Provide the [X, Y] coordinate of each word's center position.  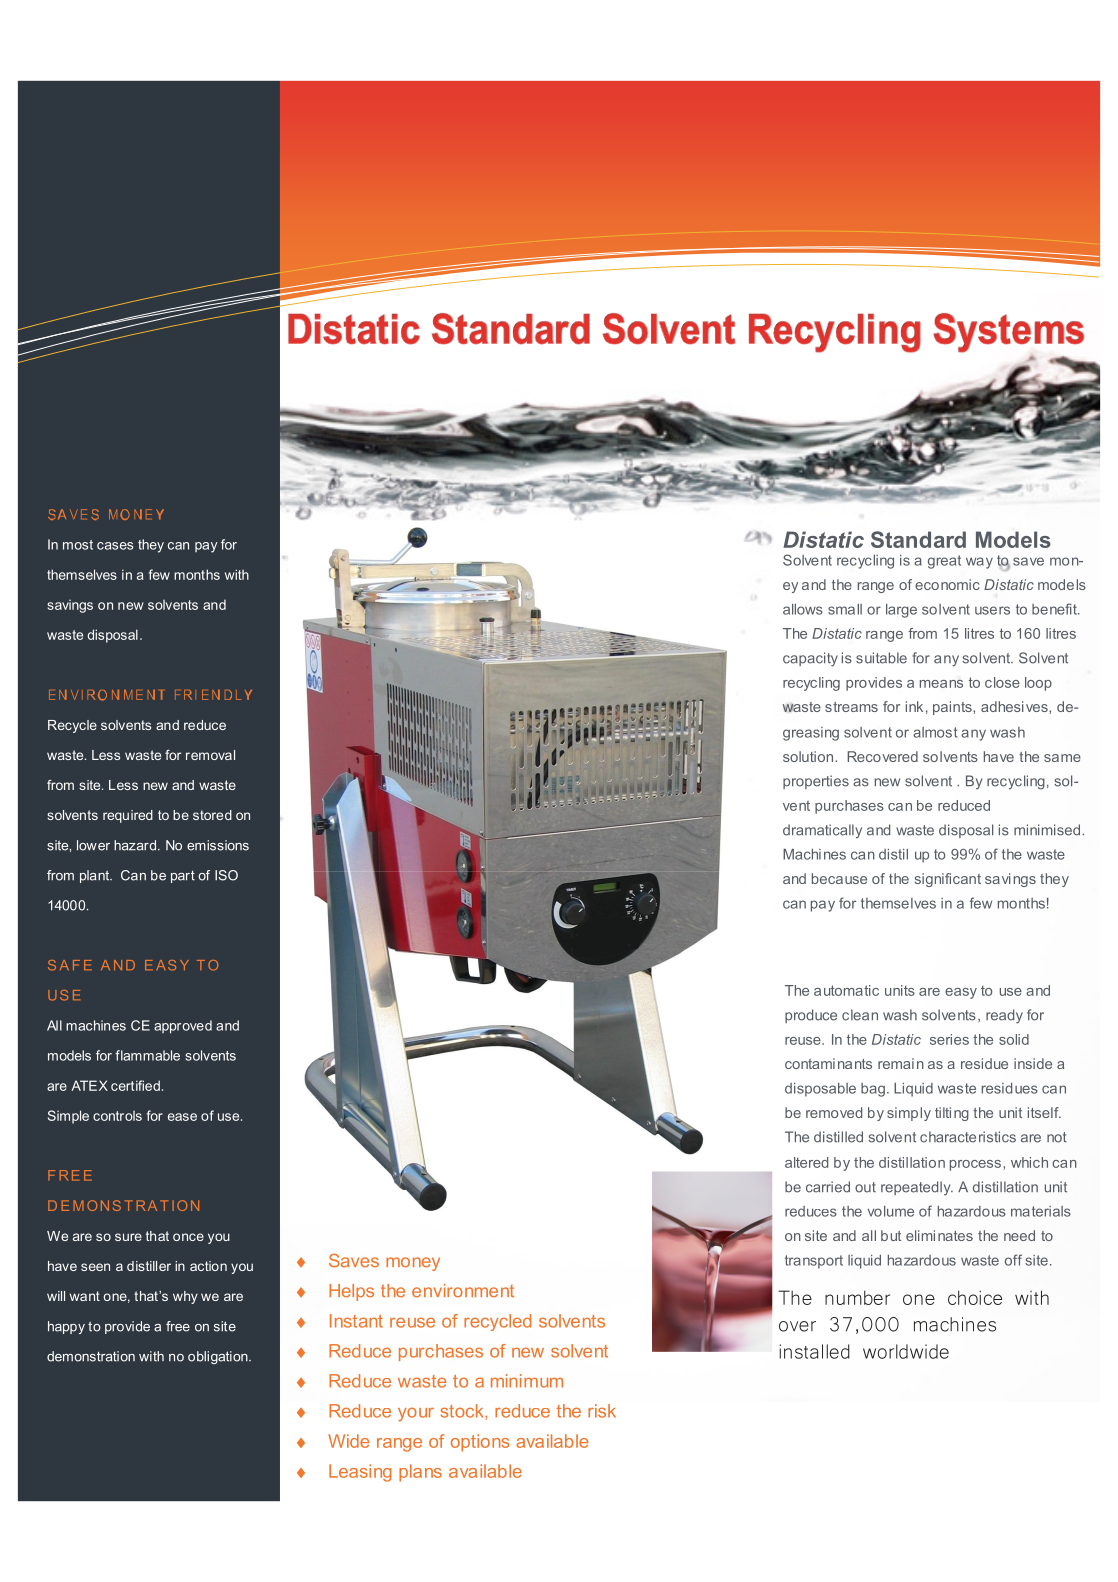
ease [182, 1117]
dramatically [822, 831]
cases [115, 546]
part [183, 877]
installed [814, 1351]
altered [806, 1162]
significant [948, 880]
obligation [219, 1357]
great [944, 562]
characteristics [968, 1137]
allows [803, 609]
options [480, 1443]
